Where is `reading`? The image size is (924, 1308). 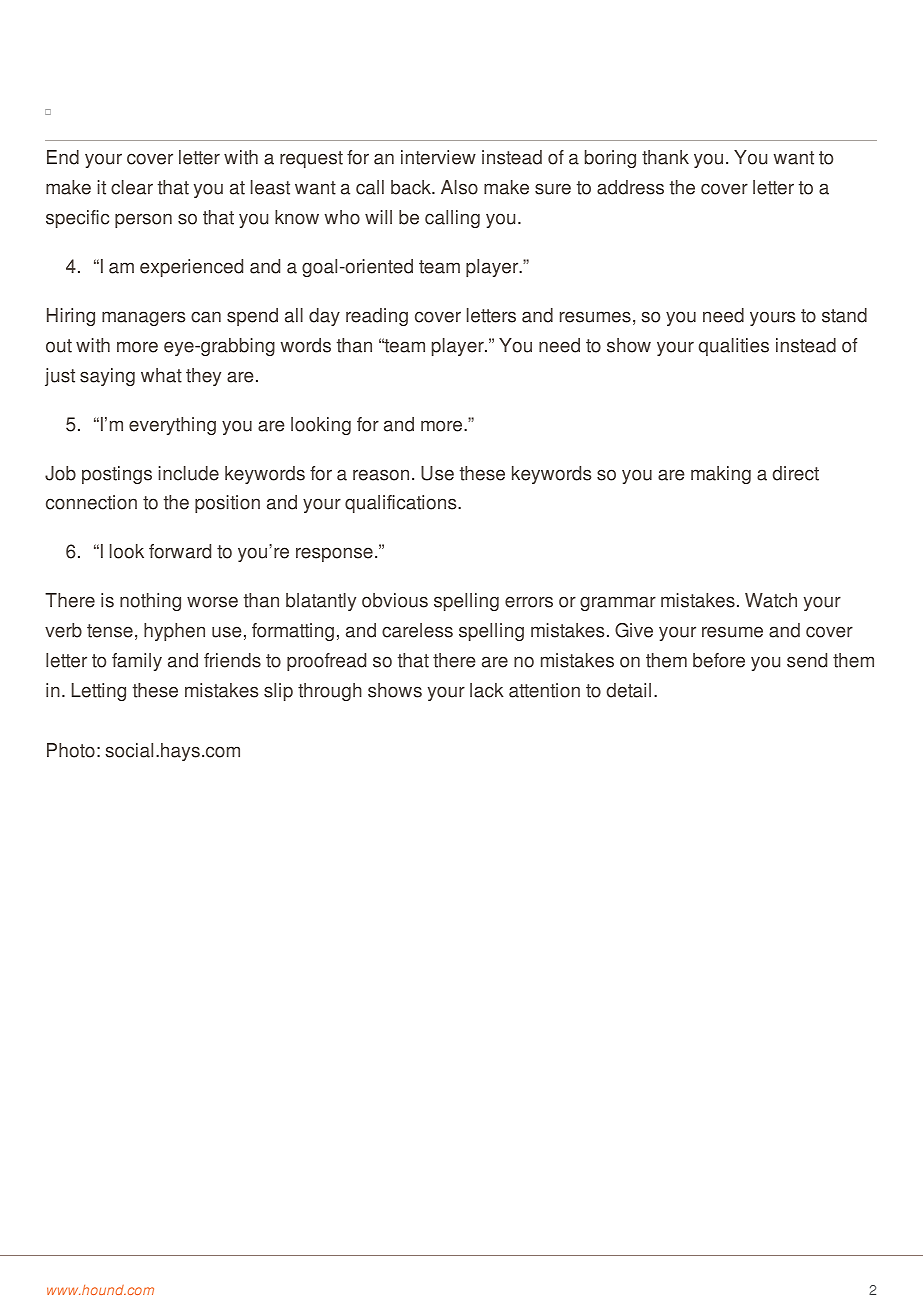
reading is located at coordinates (377, 317).
